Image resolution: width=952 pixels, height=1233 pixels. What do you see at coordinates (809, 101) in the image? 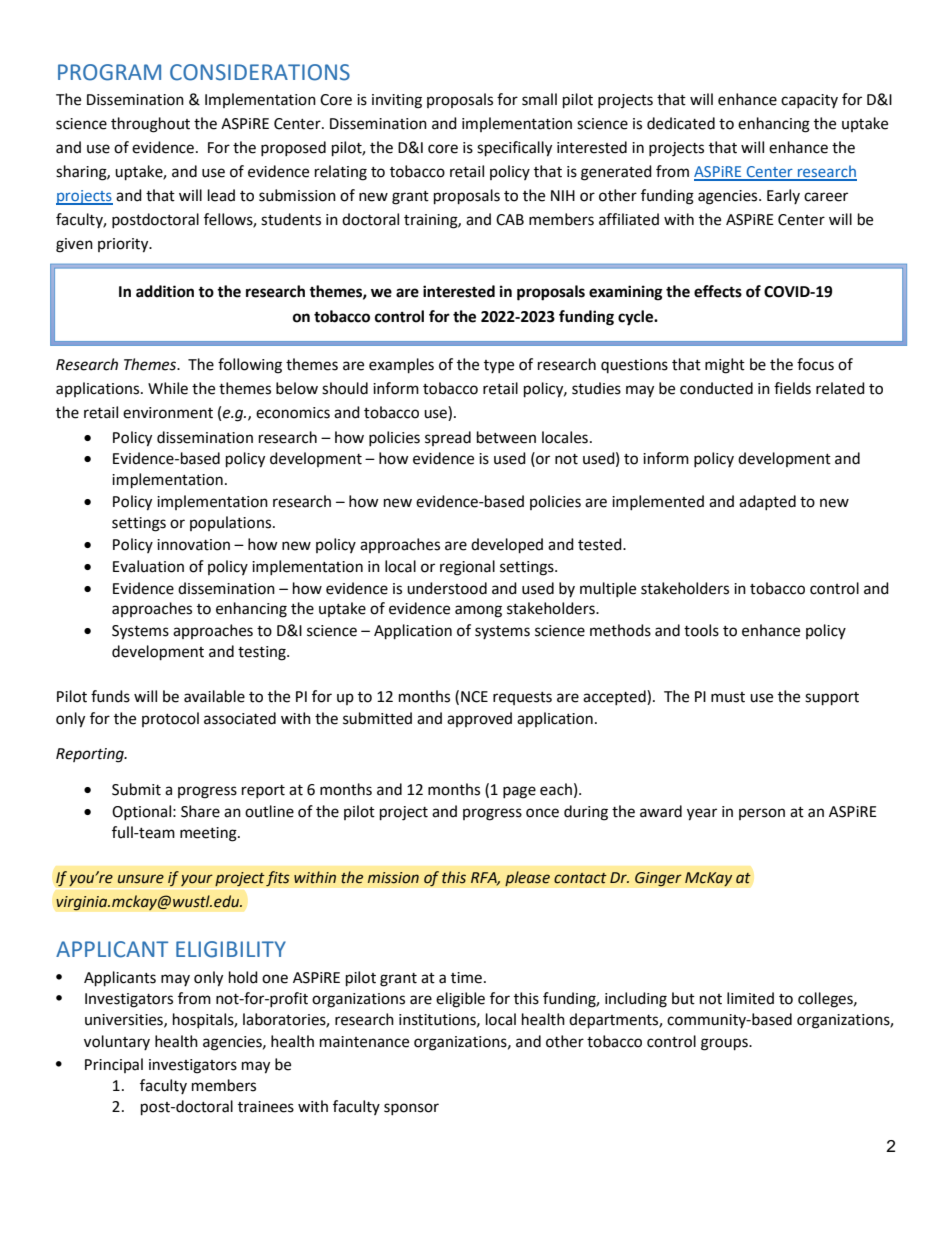
I see `capacity` at bounding box center [809, 101].
